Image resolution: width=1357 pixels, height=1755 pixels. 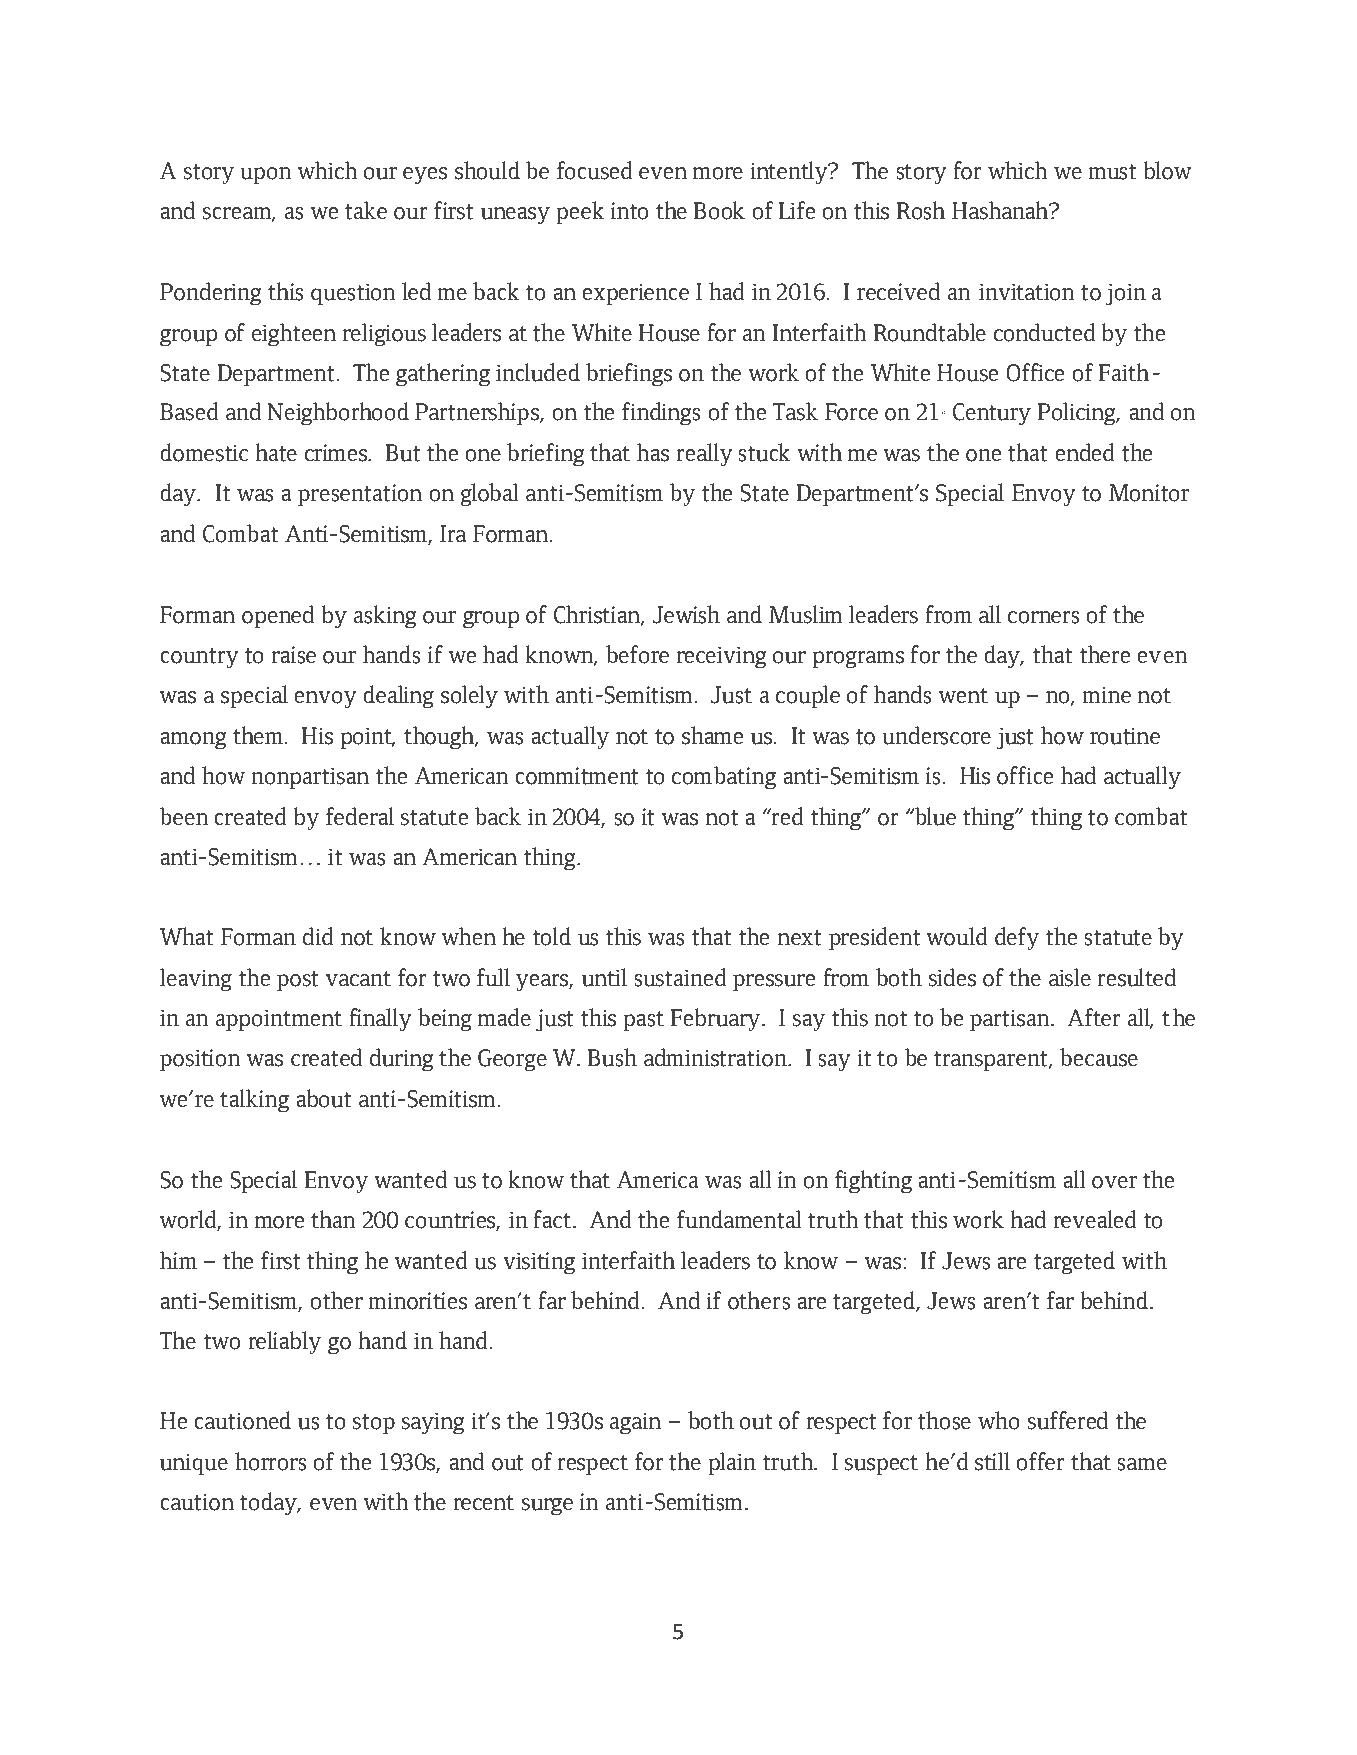 I want to click on federal, so click(x=360, y=816).
